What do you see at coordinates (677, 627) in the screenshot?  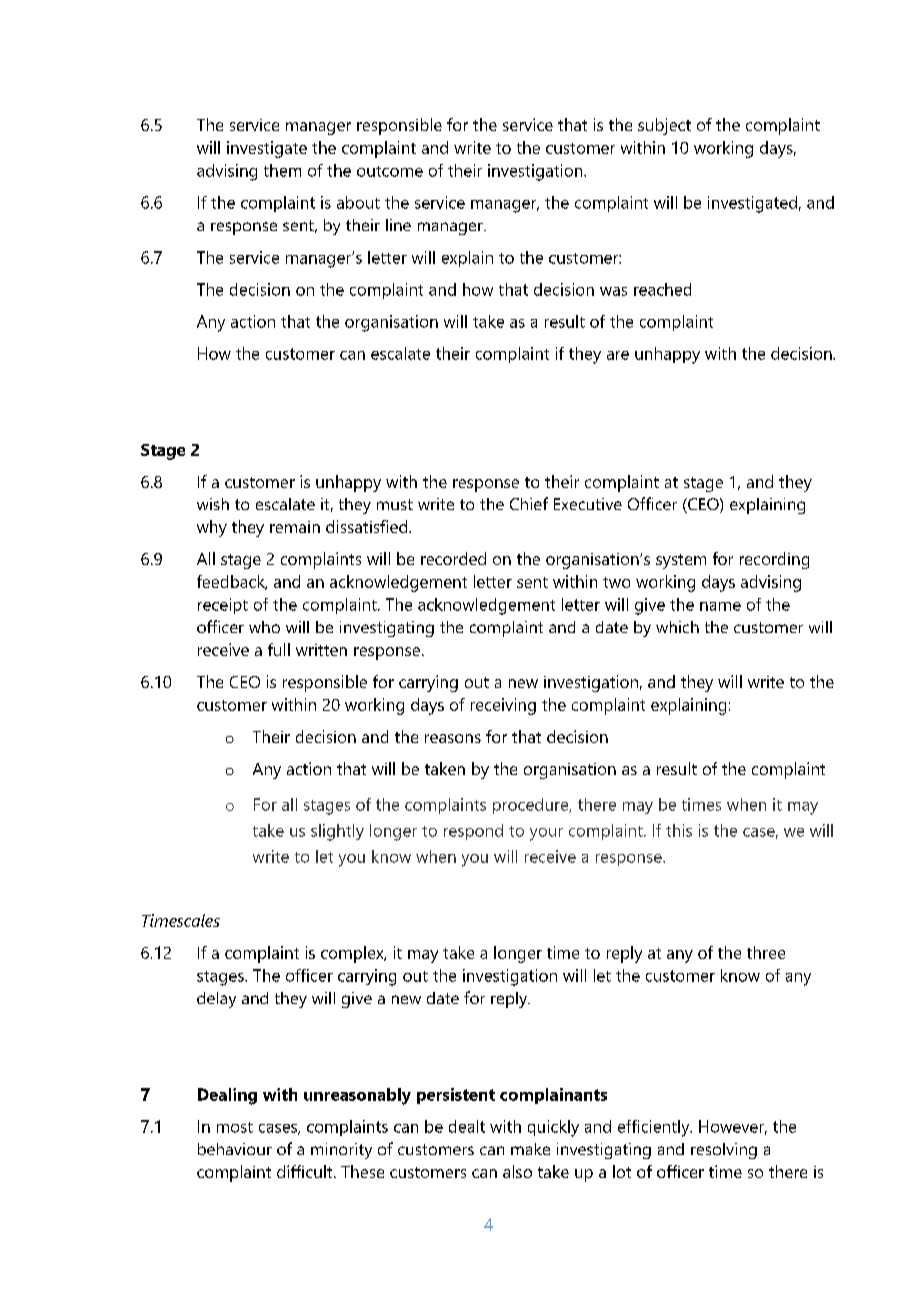 I see `which` at bounding box center [677, 627].
